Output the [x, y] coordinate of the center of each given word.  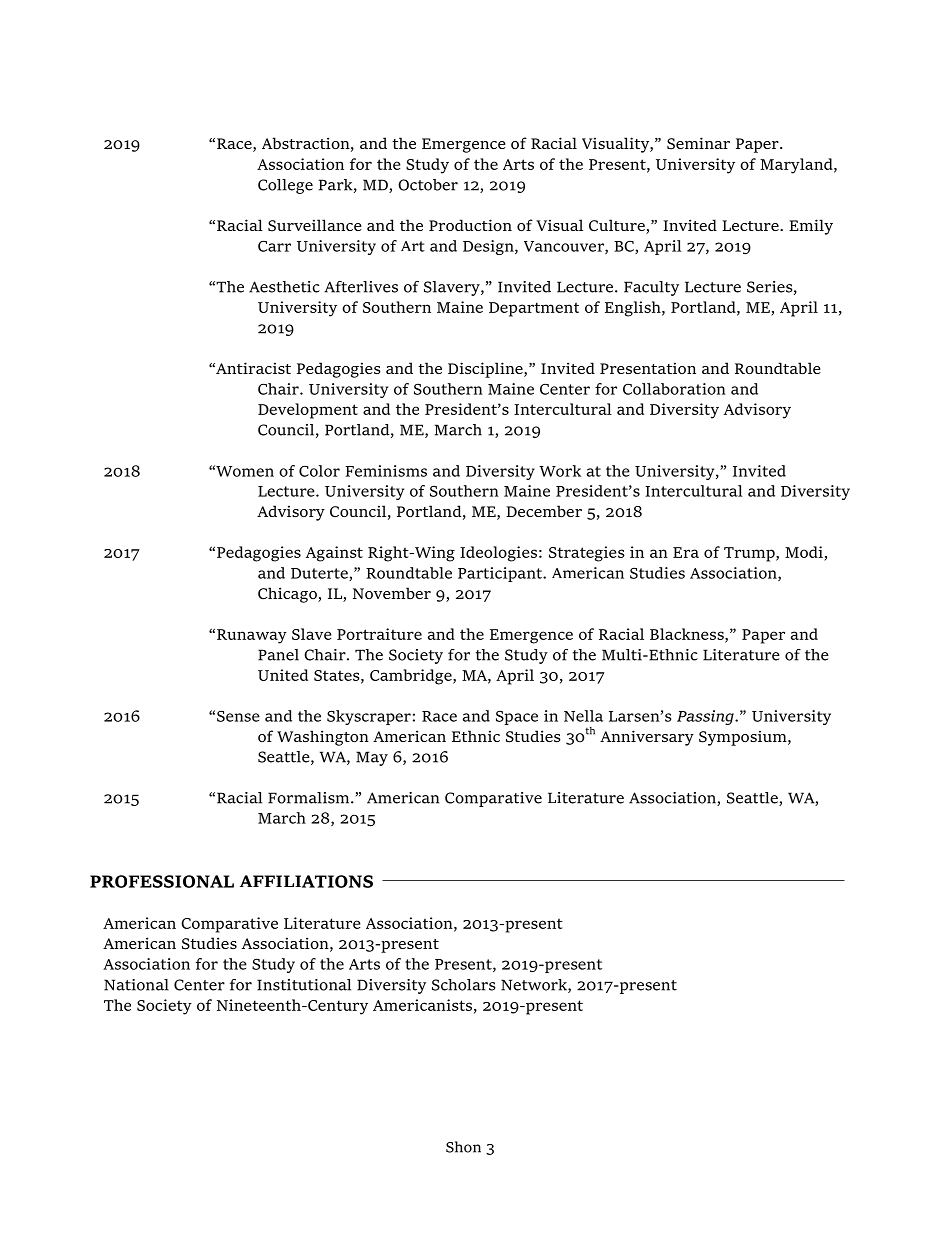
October [428, 185]
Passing [706, 717]
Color [319, 471]
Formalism [310, 798]
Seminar [698, 143]
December [544, 511]
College [285, 186]
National [136, 985]
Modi [804, 552]
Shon [463, 1147]
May [372, 758]
